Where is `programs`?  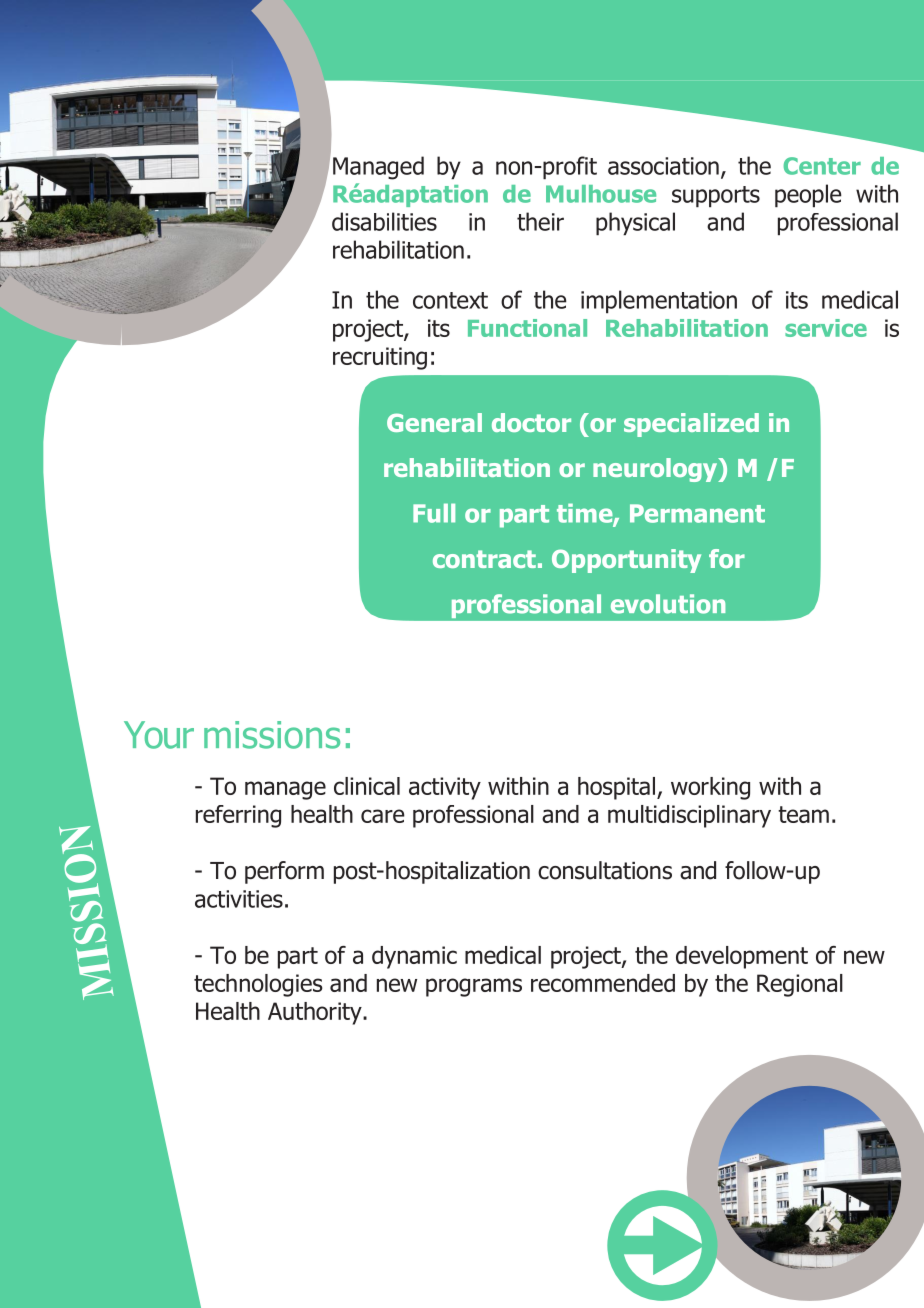
programs is located at coordinates (474, 987).
